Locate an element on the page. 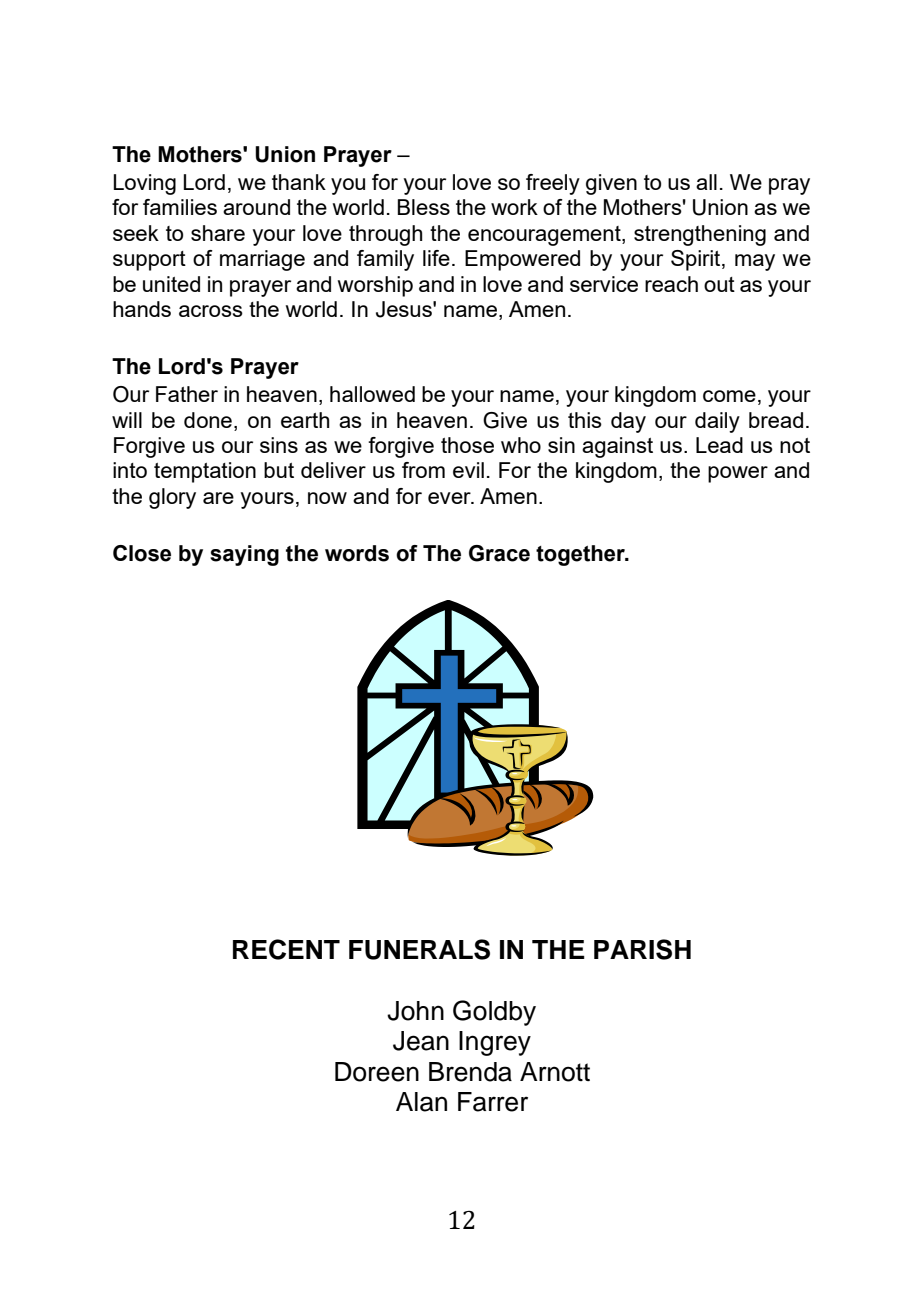  Grace is located at coordinates (499, 553).
